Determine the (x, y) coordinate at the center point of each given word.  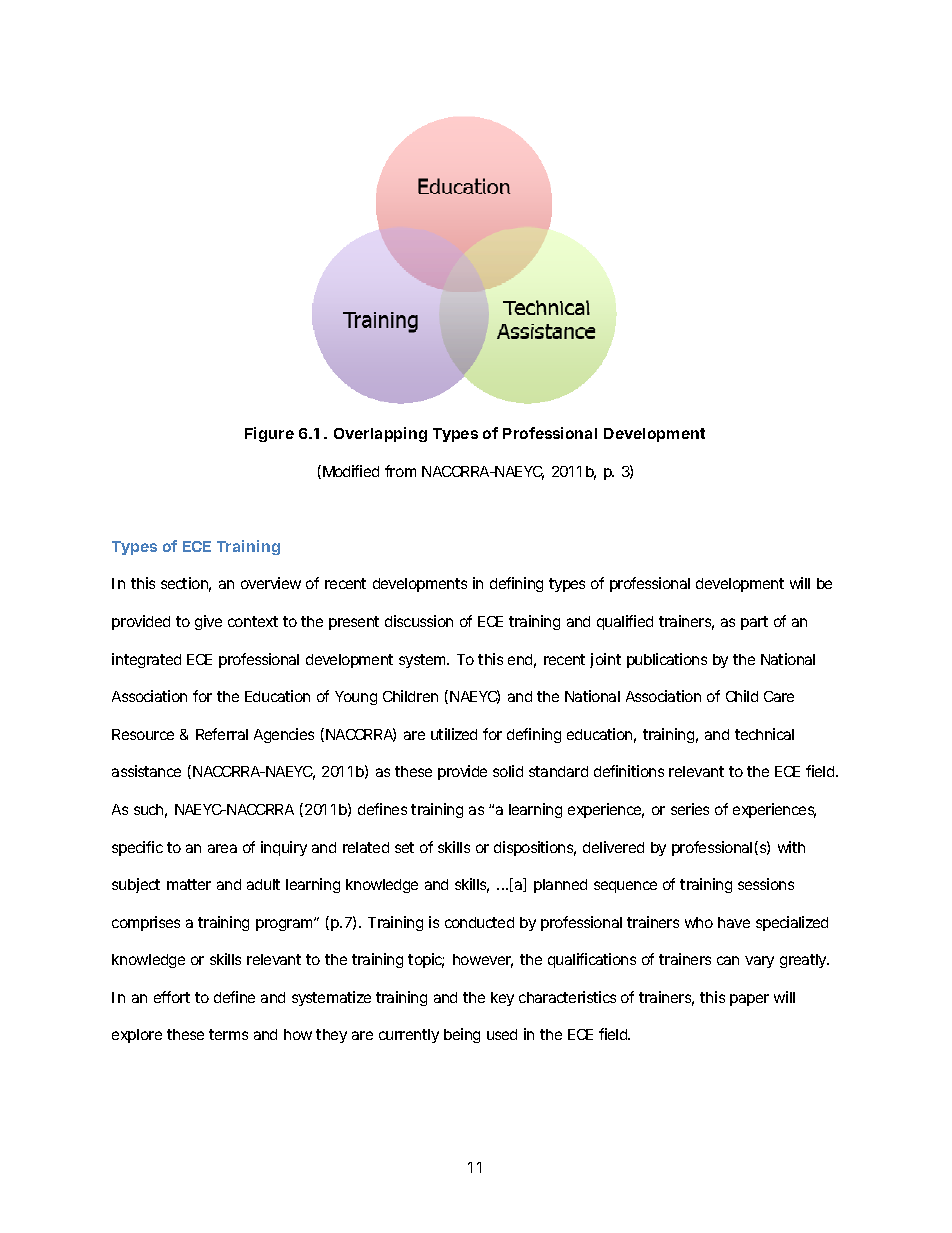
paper (749, 1000)
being (462, 1035)
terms (228, 1034)
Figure (269, 434)
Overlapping (380, 434)
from (400, 471)
